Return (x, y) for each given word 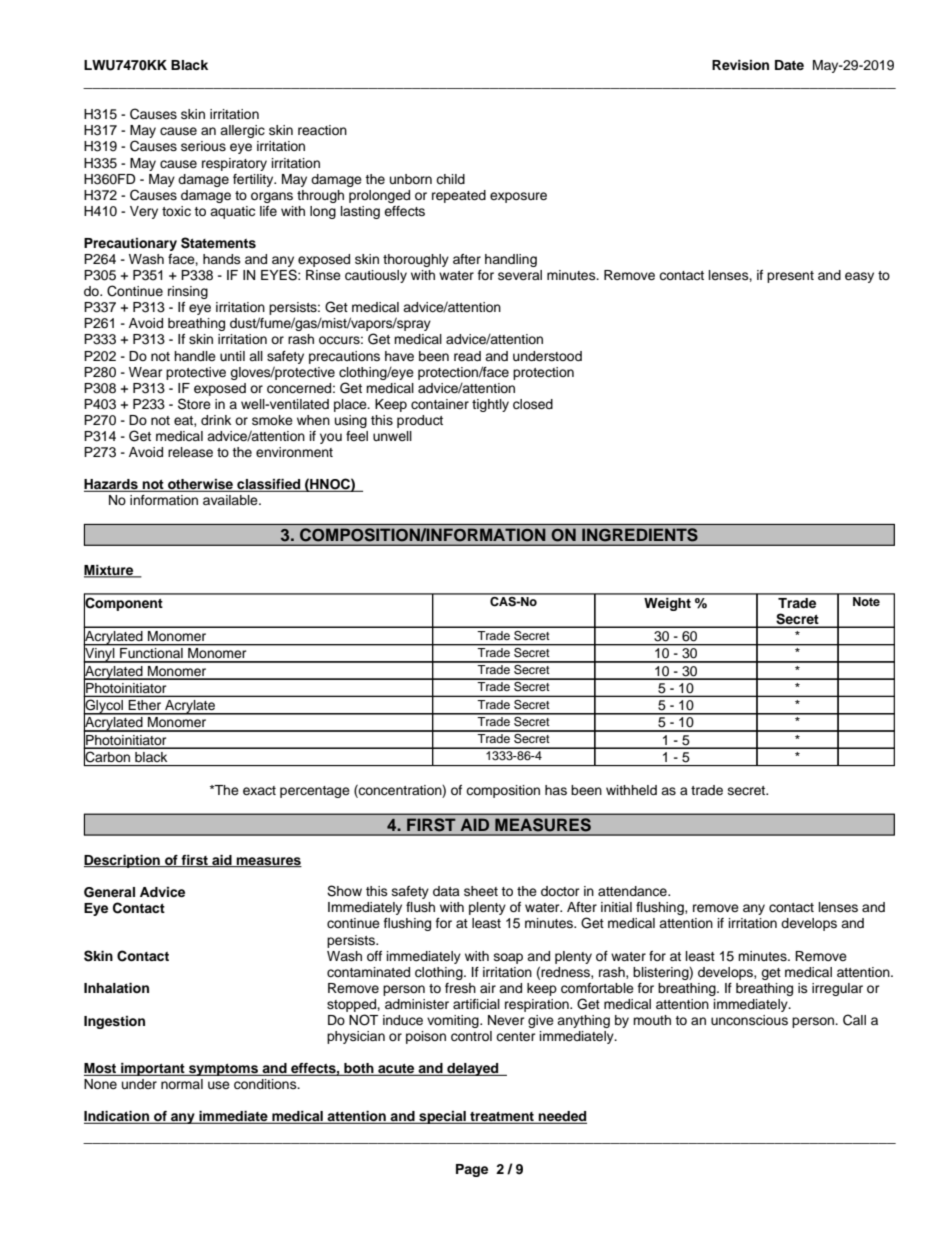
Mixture (110, 571)
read (467, 356)
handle (195, 356)
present (790, 277)
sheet (481, 891)
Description (123, 861)
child (450, 179)
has (556, 790)
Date (789, 65)
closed (533, 404)
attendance (633, 891)
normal (182, 1084)
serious (203, 146)
